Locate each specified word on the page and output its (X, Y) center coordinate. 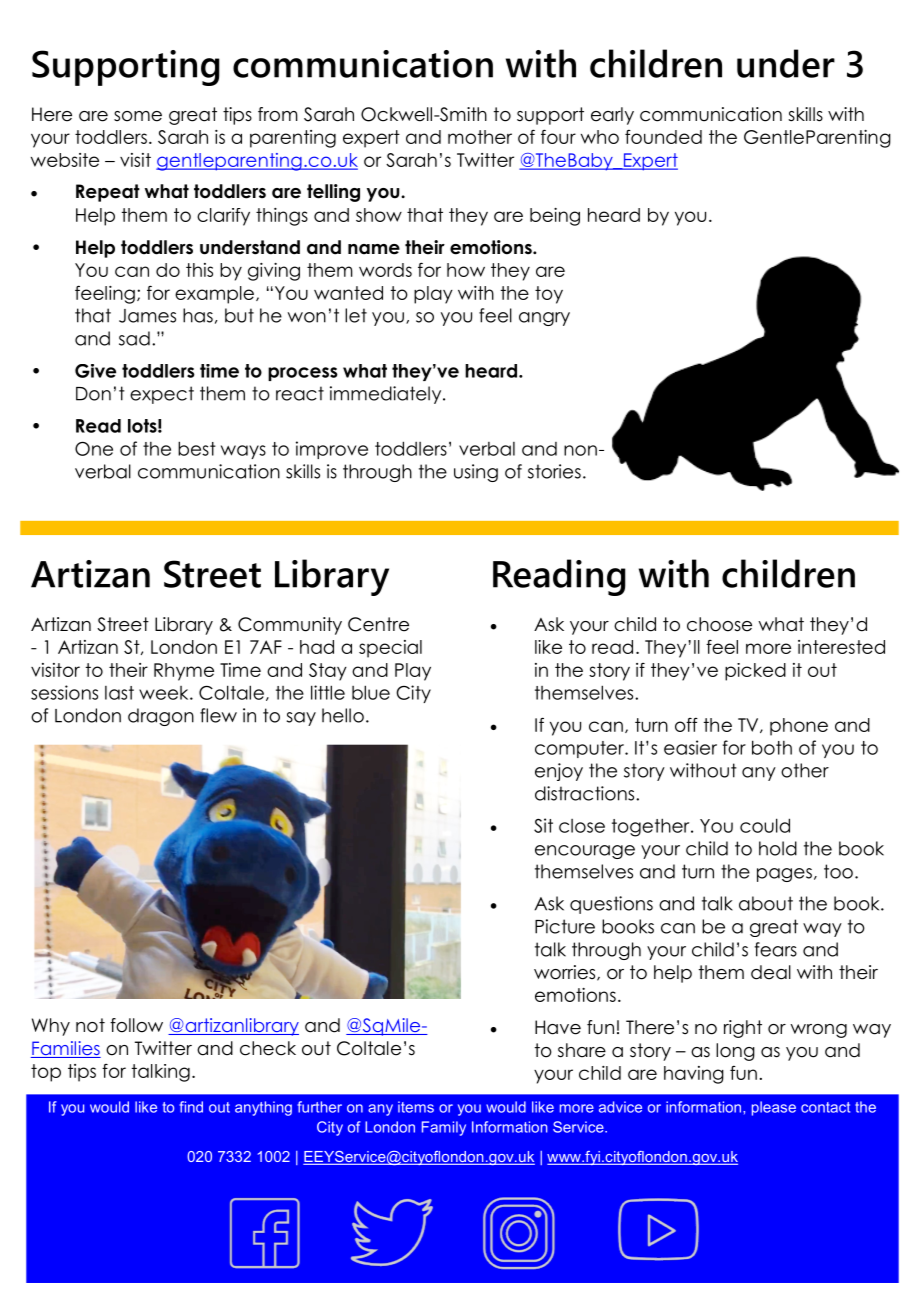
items (416, 1107)
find (191, 1107)
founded (663, 136)
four (558, 136)
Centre (378, 624)
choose (719, 624)
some (138, 116)
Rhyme (184, 672)
